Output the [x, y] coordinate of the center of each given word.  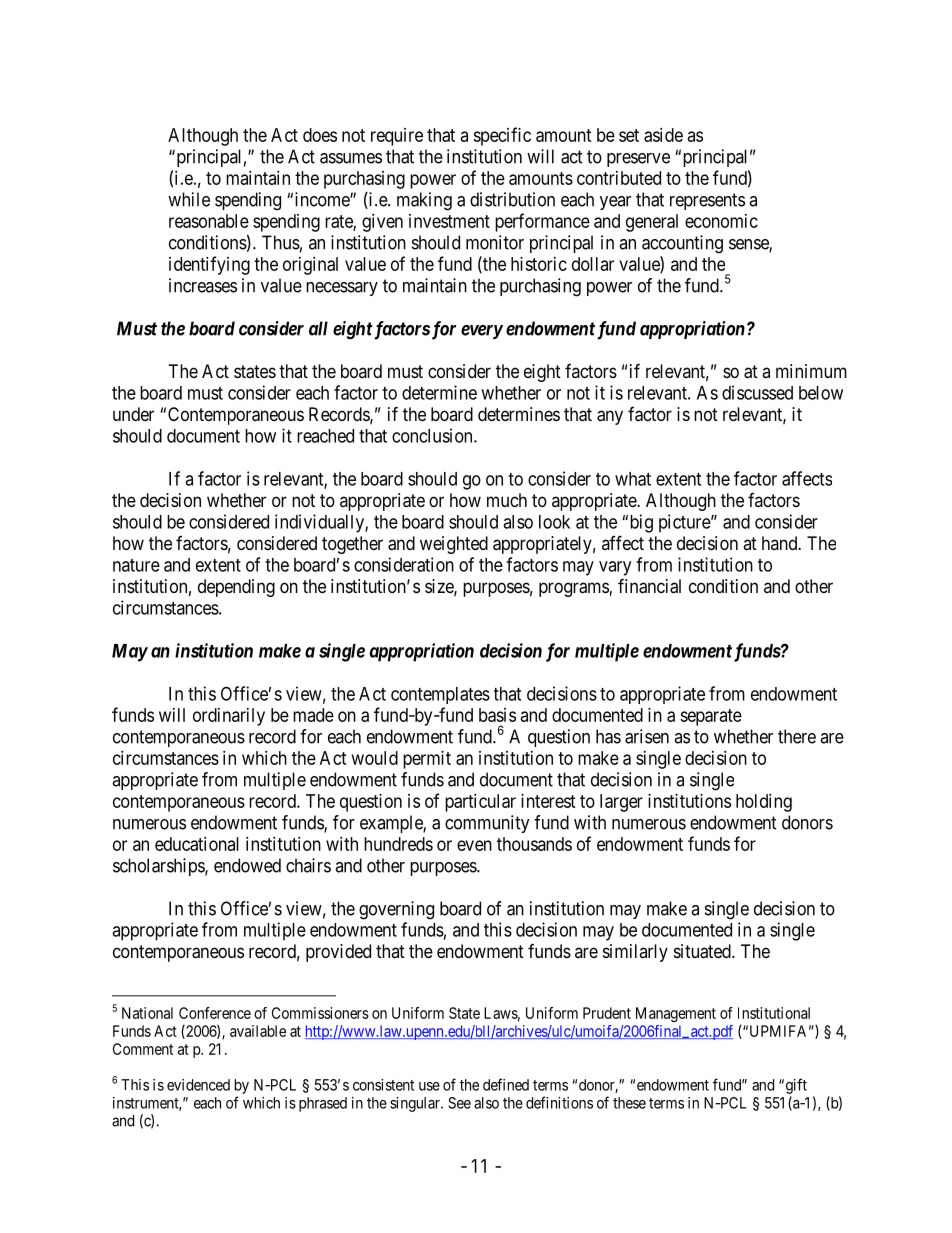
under [133, 414]
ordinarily [229, 717]
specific [502, 136]
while [189, 199]
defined [506, 1084]
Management [676, 1014]
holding [764, 803]
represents [707, 201]
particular [480, 803]
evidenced [198, 1085]
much [507, 500]
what [633, 479]
